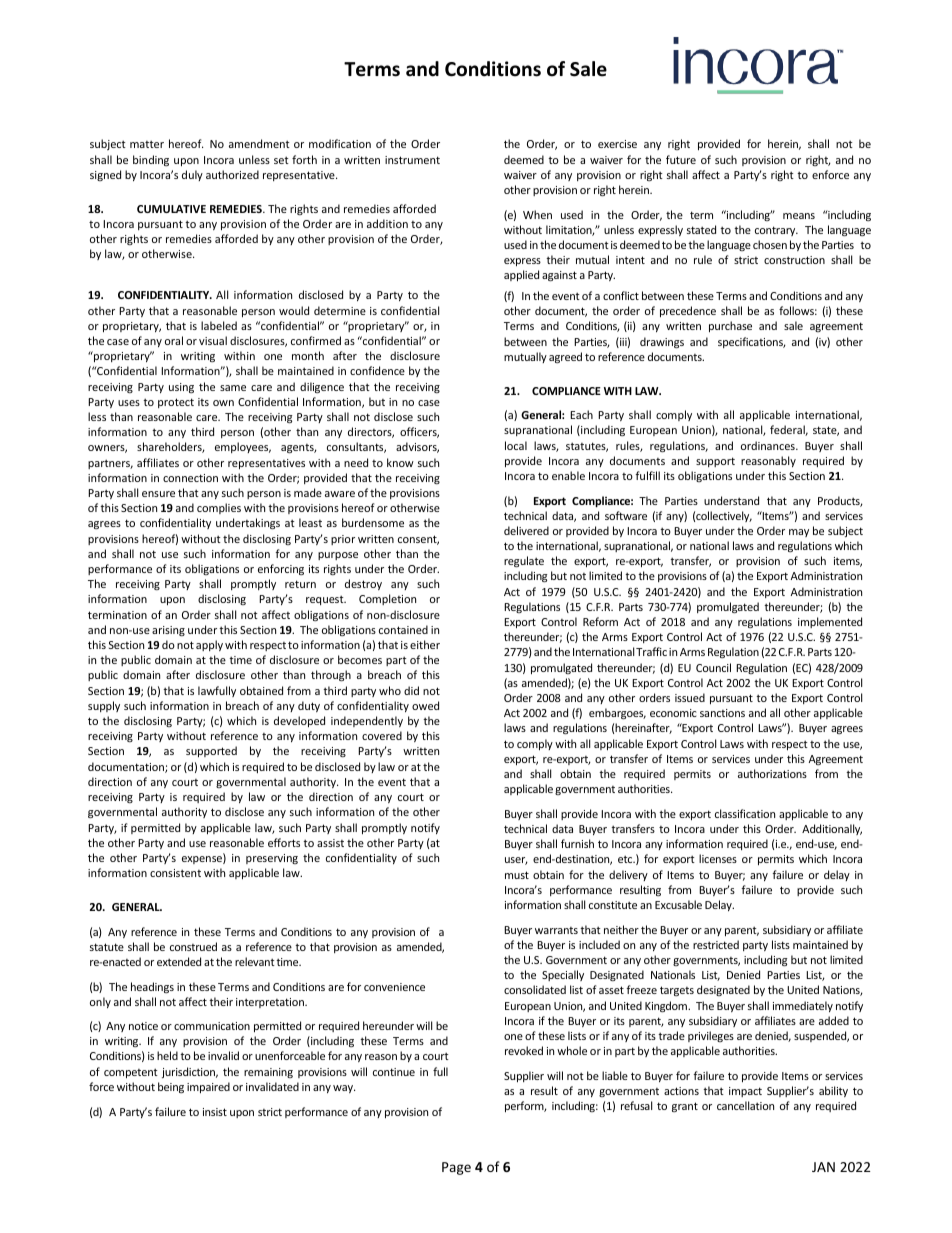 The height and width of the page is (1233, 952). I want to click on insist, so click(215, 1112).
